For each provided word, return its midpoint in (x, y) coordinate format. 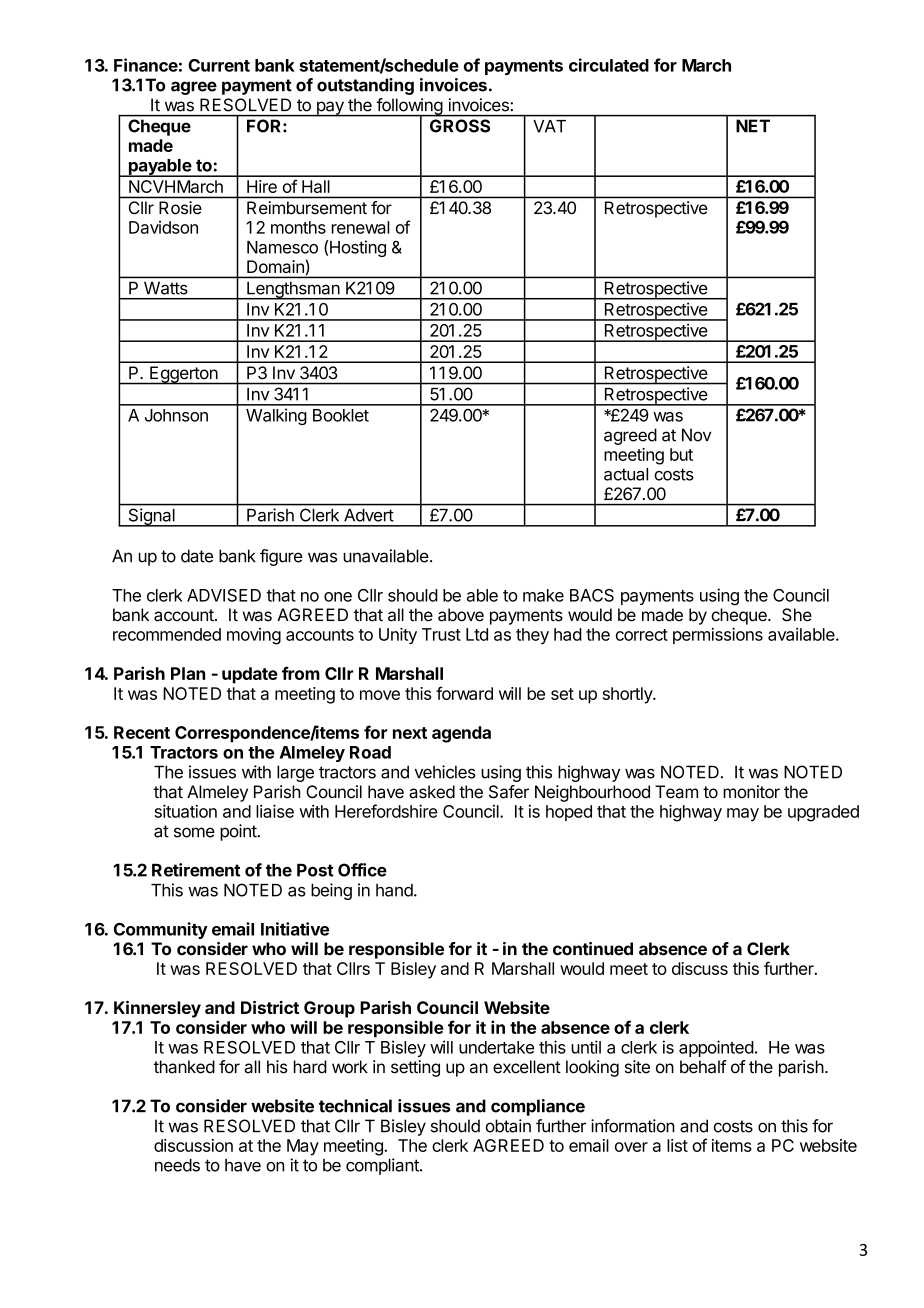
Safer (509, 792)
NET (753, 126)
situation (185, 811)
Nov (696, 435)
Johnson (176, 415)
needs (177, 1165)
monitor (751, 792)
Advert (368, 515)
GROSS (460, 125)
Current (219, 65)
